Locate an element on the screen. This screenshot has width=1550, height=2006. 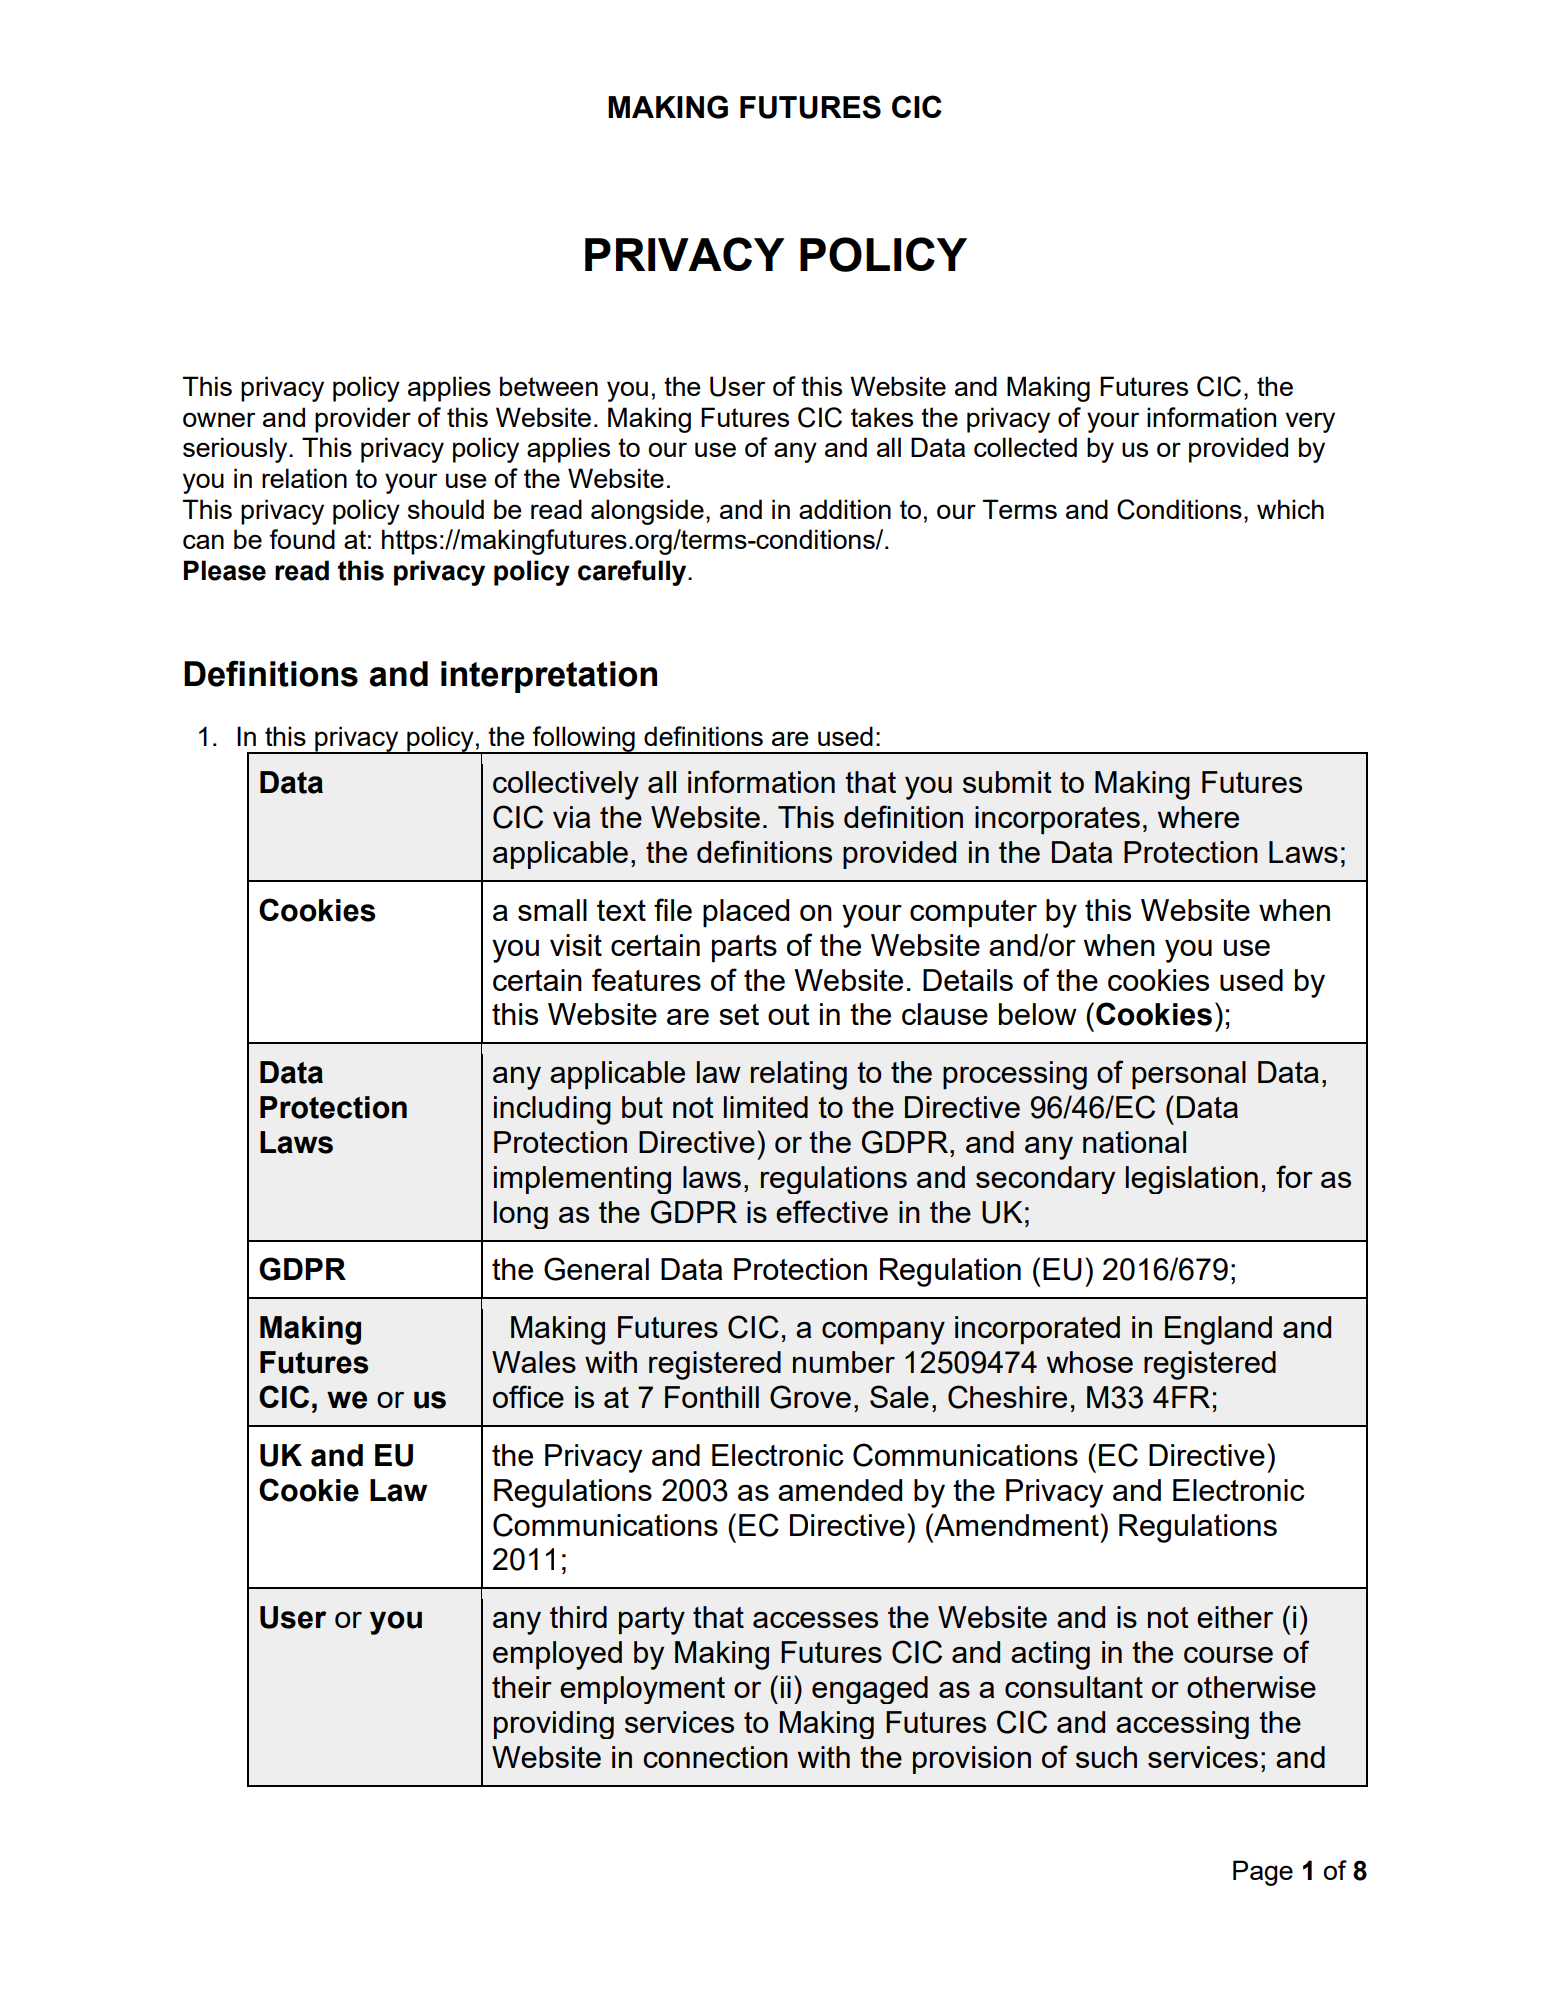
Page is located at coordinates (1263, 1873).
